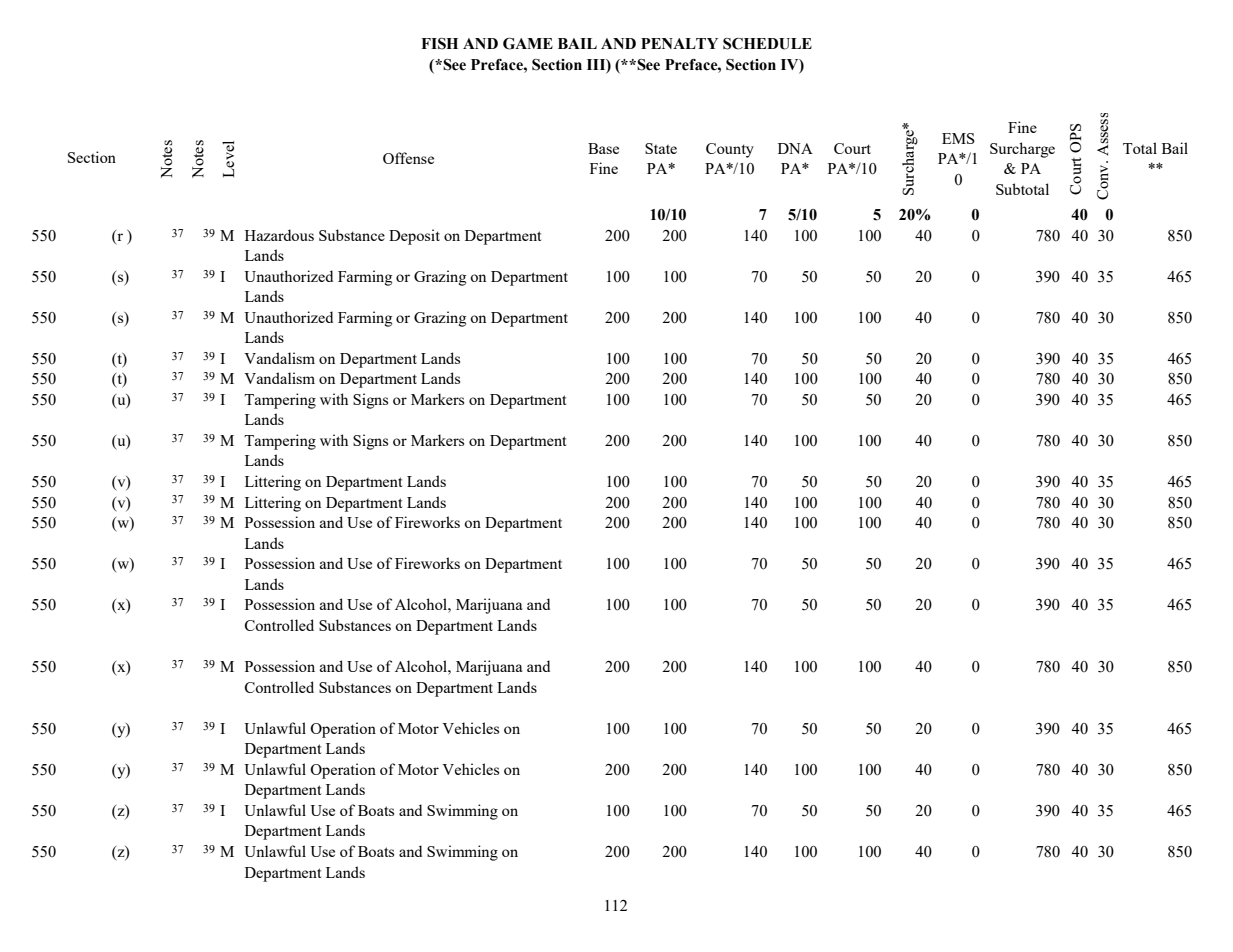 Image resolution: width=1233 pixels, height=952 pixels. What do you see at coordinates (603, 148) in the page?
I see `Base` at bounding box center [603, 148].
